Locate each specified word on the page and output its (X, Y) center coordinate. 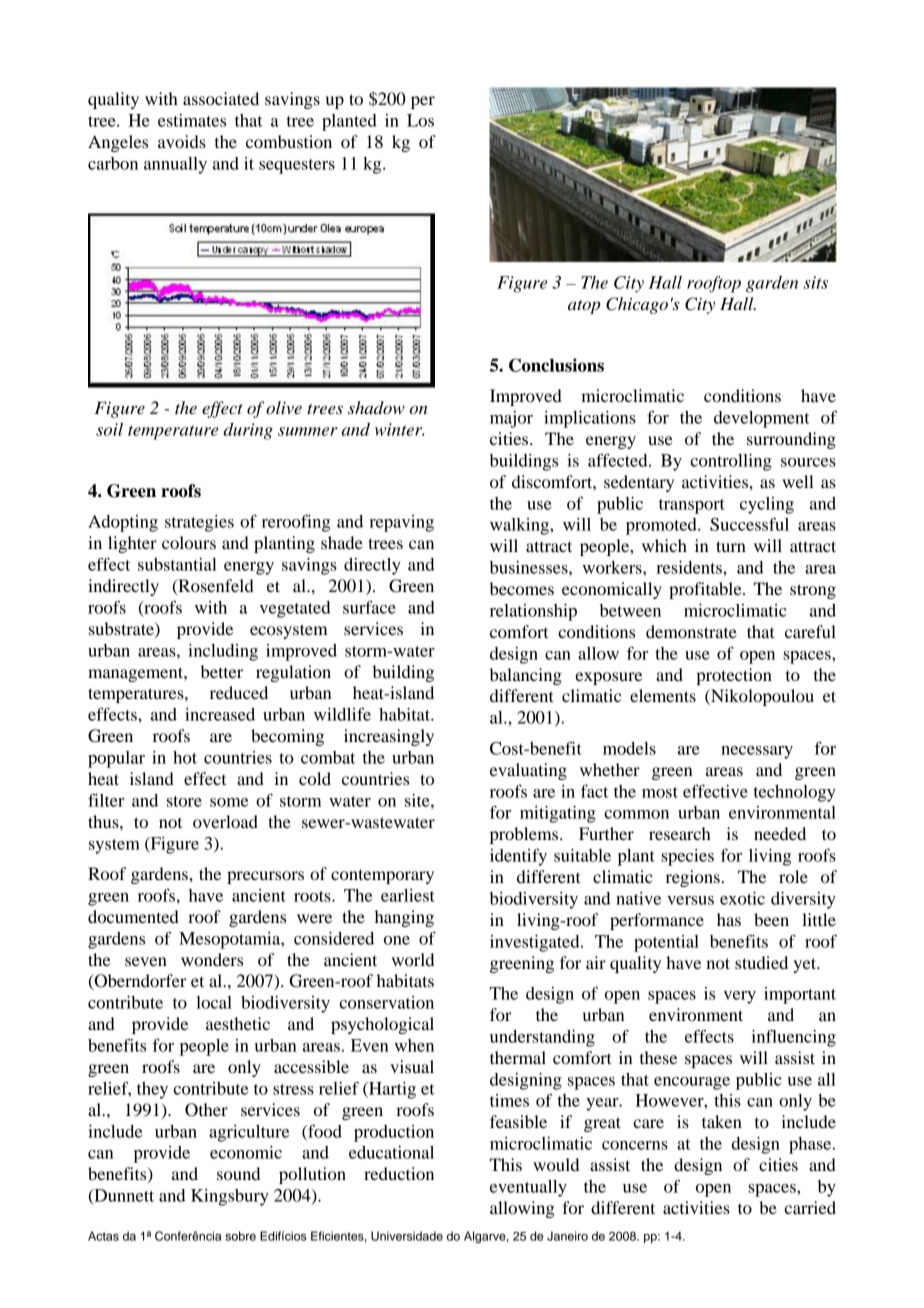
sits (816, 282)
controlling (731, 462)
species (687, 857)
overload (225, 821)
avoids (182, 141)
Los (420, 120)
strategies (199, 523)
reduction (399, 1173)
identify (518, 857)
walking (520, 526)
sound (238, 1173)
